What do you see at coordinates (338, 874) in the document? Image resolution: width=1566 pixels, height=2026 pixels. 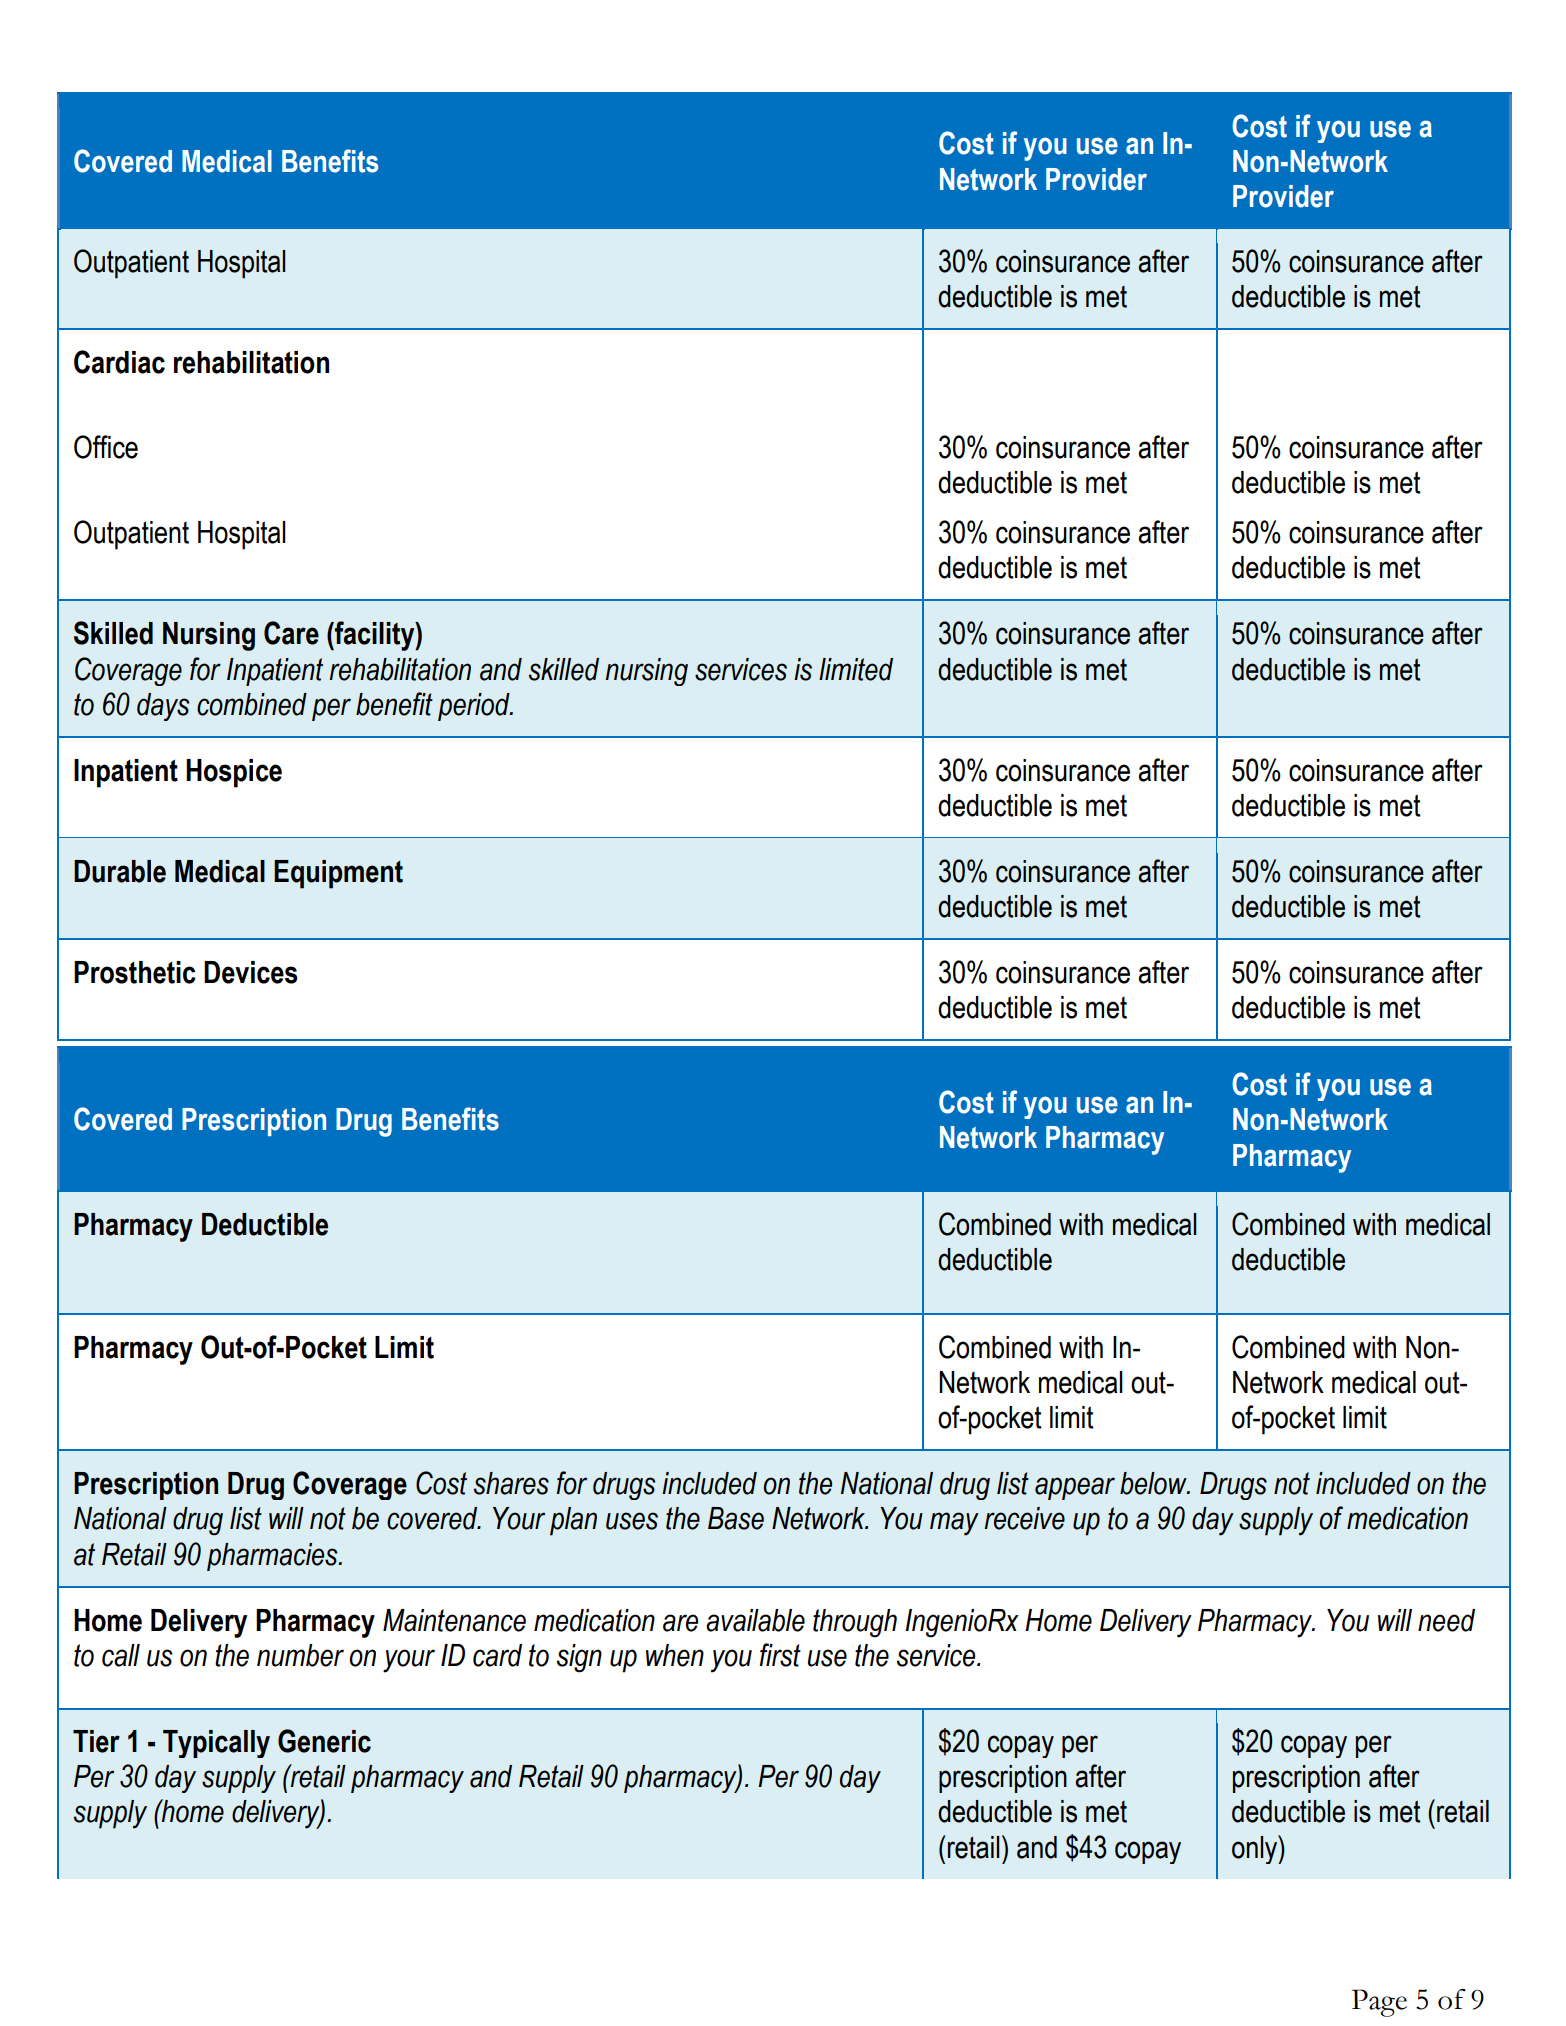 I see `Equipment` at bounding box center [338, 874].
